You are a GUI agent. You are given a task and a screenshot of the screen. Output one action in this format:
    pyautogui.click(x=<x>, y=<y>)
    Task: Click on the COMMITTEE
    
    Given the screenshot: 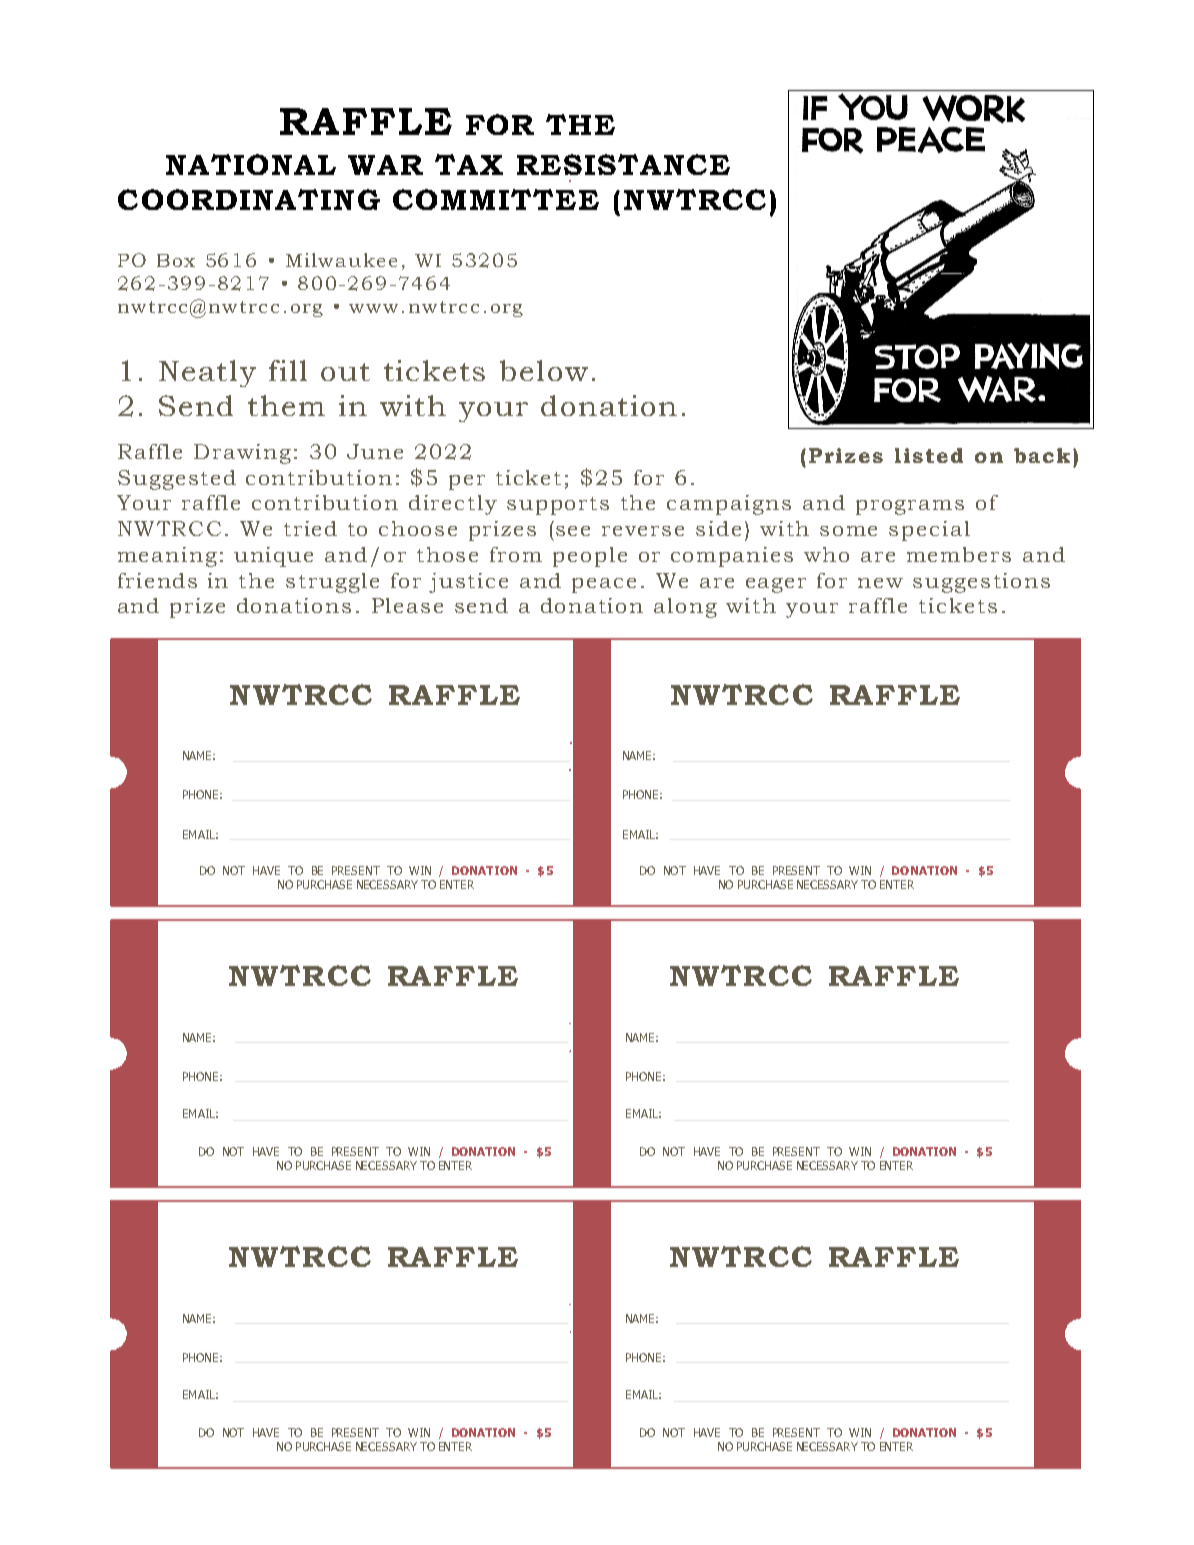 What is the action you would take?
    pyautogui.click(x=496, y=199)
